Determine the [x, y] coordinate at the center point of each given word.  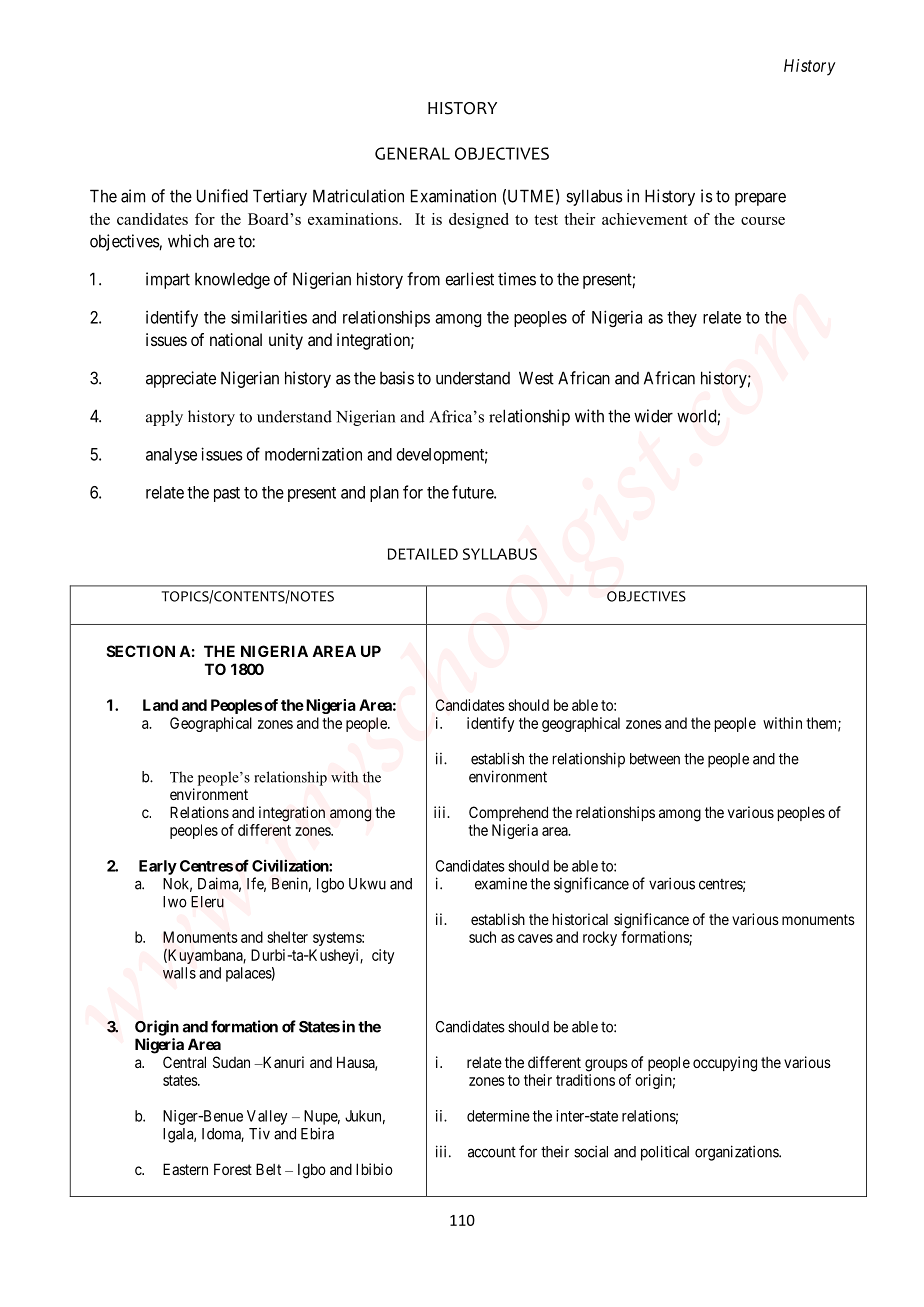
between [655, 759]
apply [164, 418]
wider [653, 416]
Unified [222, 196]
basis [397, 378]
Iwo [175, 902]
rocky [600, 938]
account [492, 1152]
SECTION [141, 651]
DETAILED [423, 554]
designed [479, 221]
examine [501, 883]
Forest [233, 1169]
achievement [645, 219]
